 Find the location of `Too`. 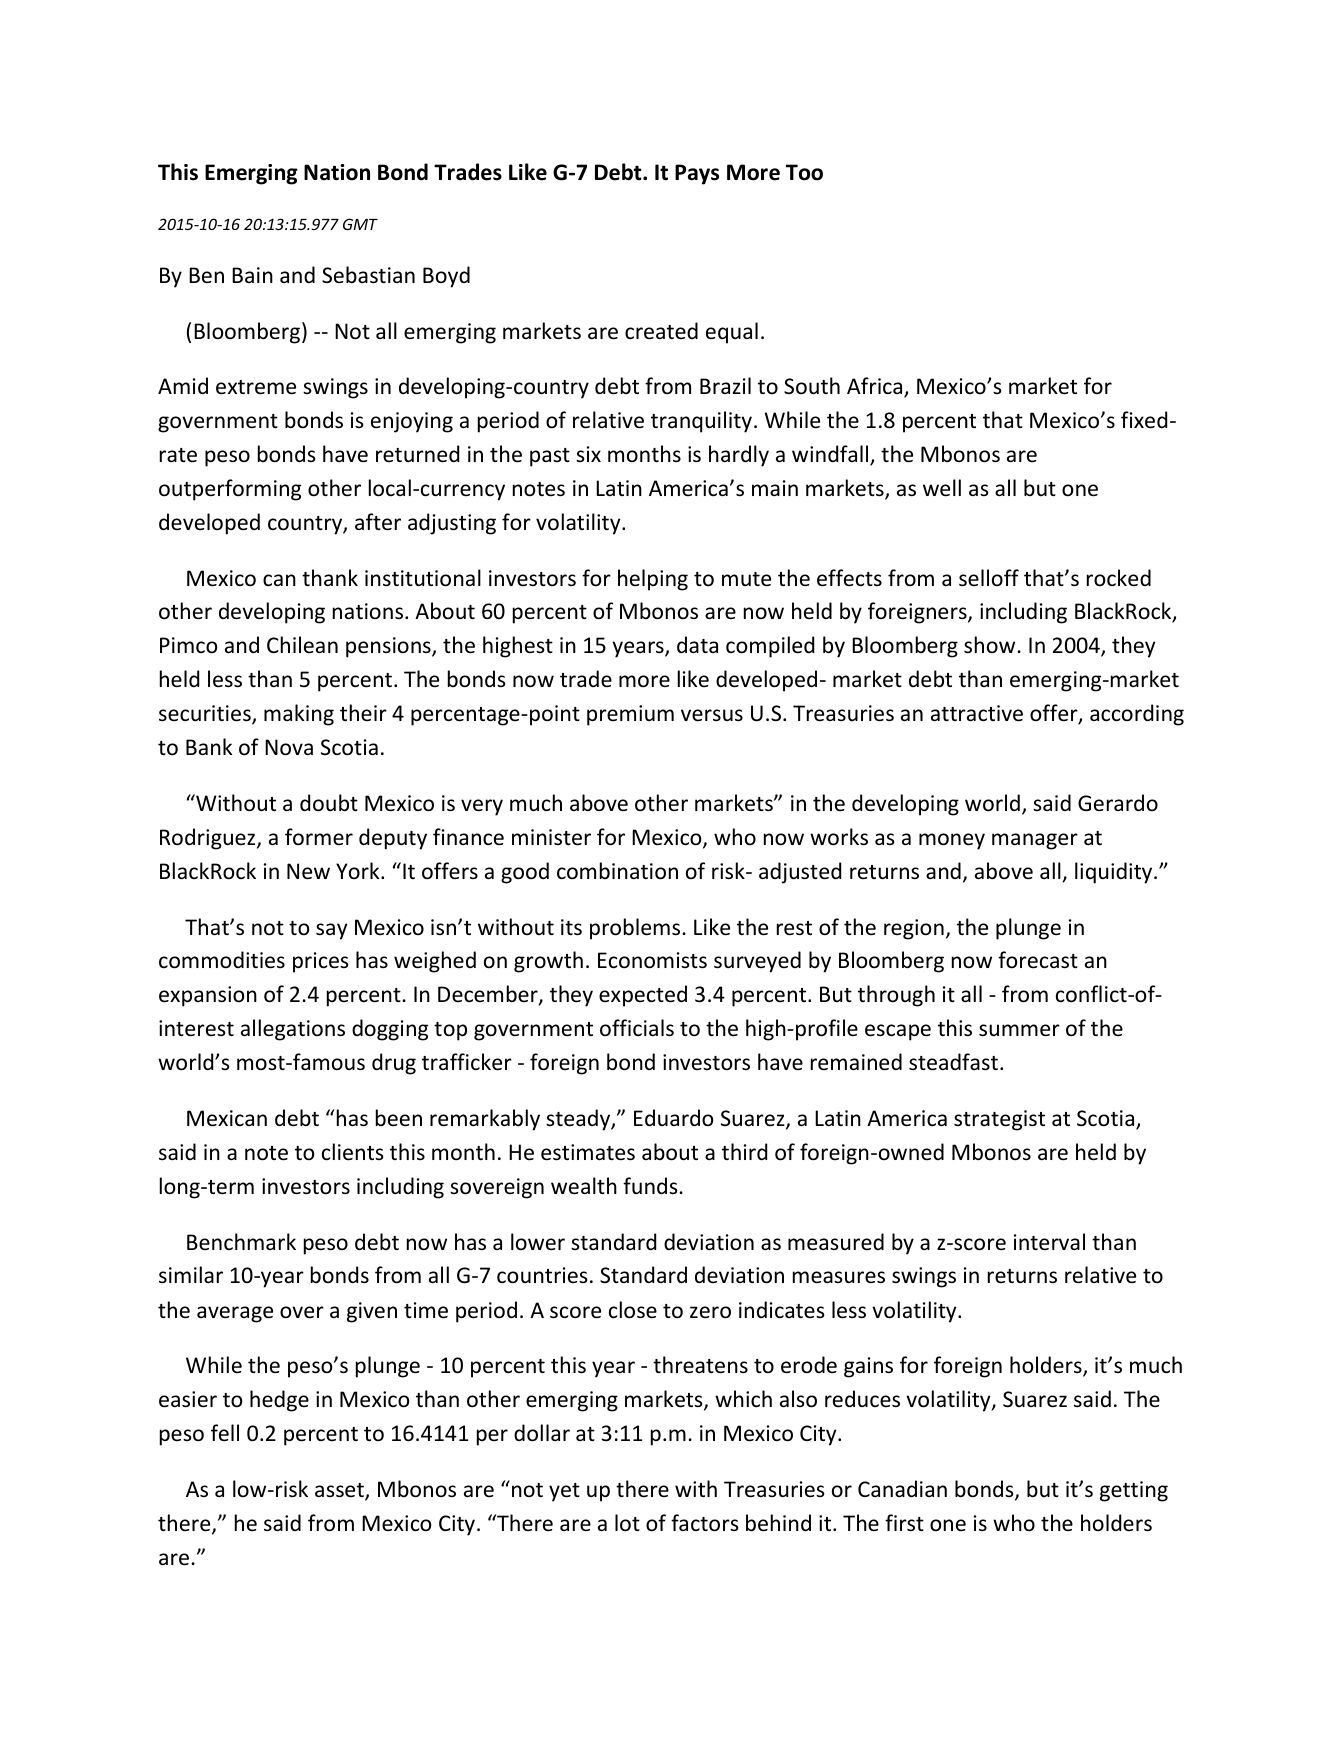

Too is located at coordinates (804, 172).
